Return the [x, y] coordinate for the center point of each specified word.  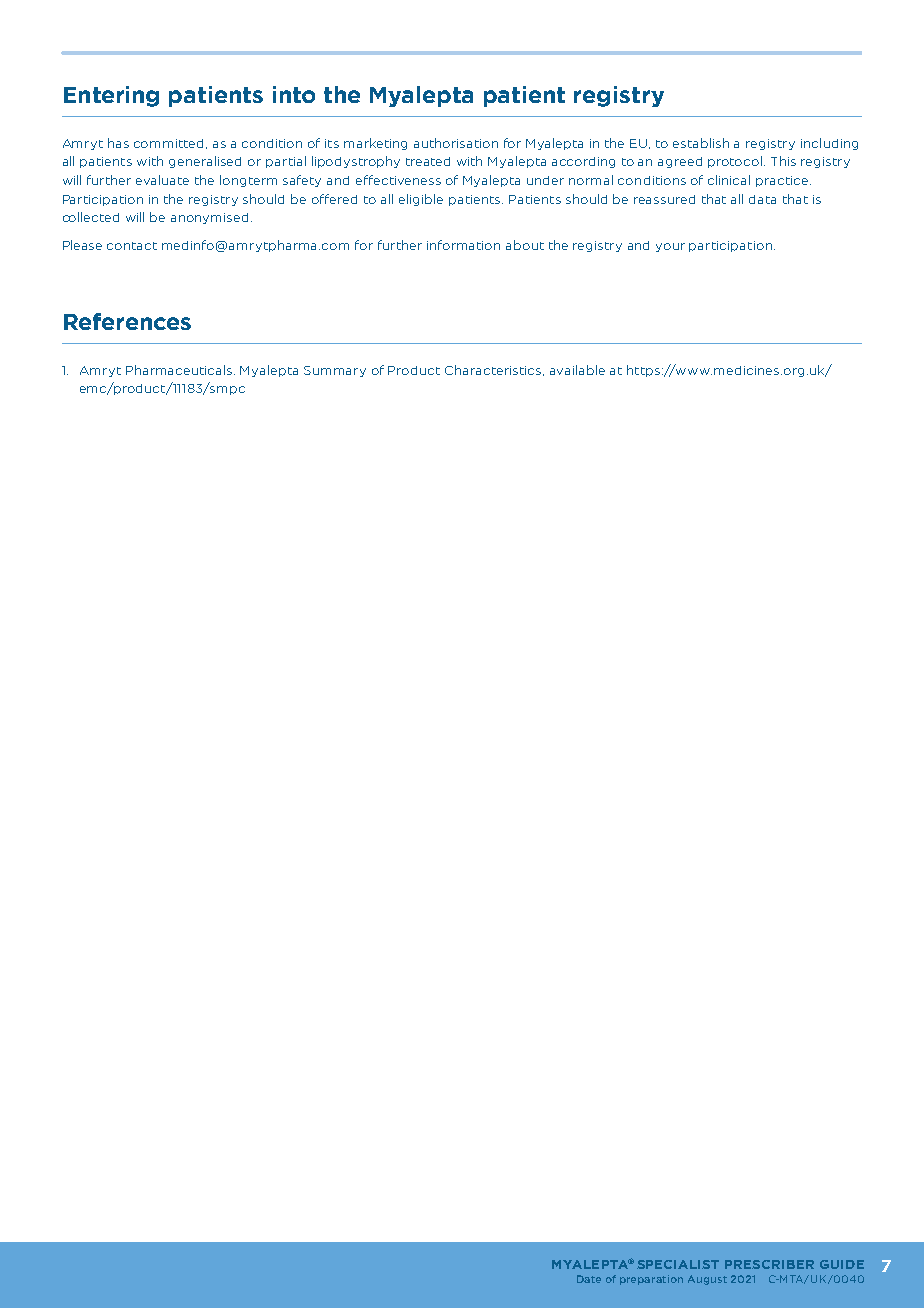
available [577, 370]
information [463, 245]
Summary [335, 371]
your [670, 247]
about [525, 245]
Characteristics [494, 370]
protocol [736, 162]
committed [170, 144]
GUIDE [842, 1264]
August [707, 1280]
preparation [651, 1280]
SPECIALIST [678, 1264]
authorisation [456, 143]
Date [589, 1279]
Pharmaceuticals [180, 370]
